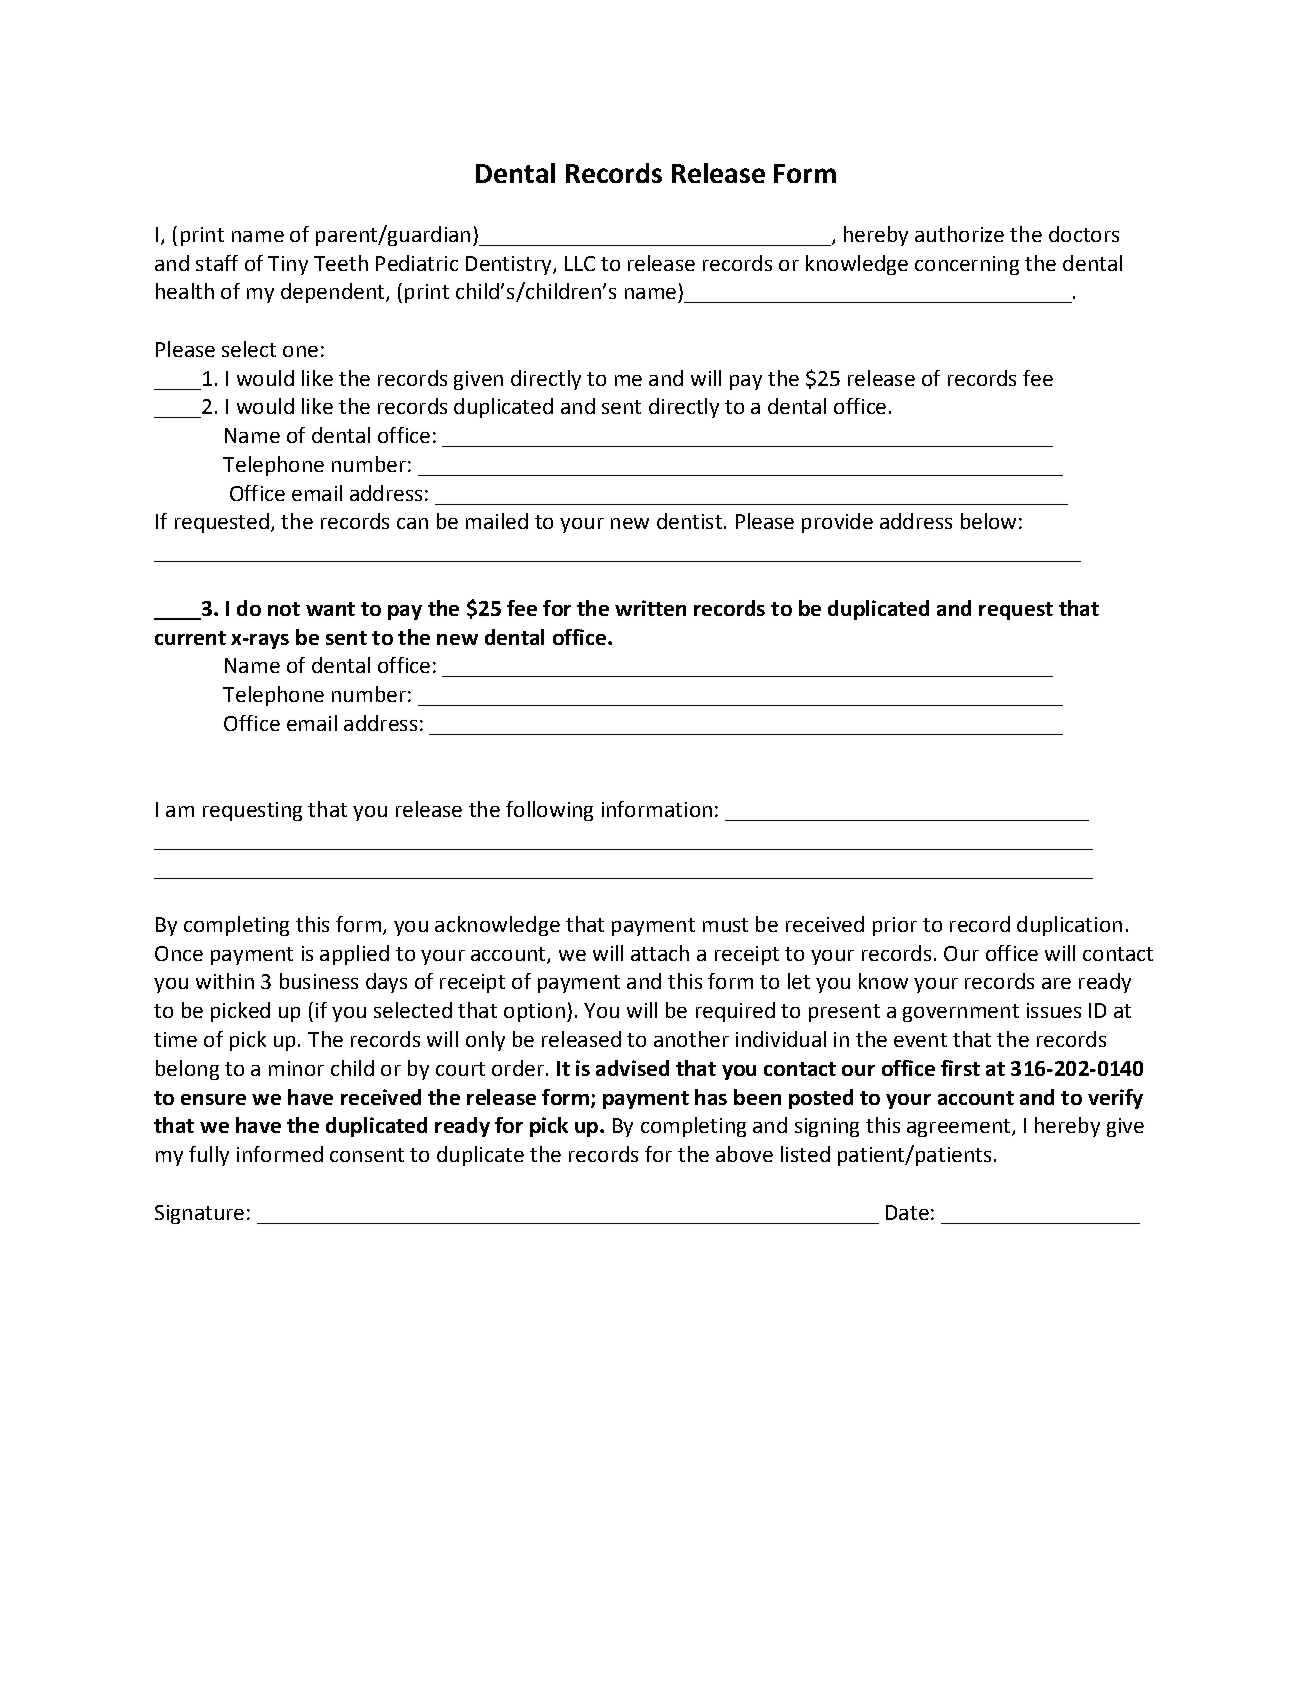 This screenshot has height=1696, width=1310. What do you see at coordinates (988, 521) in the screenshot?
I see `below` at bounding box center [988, 521].
